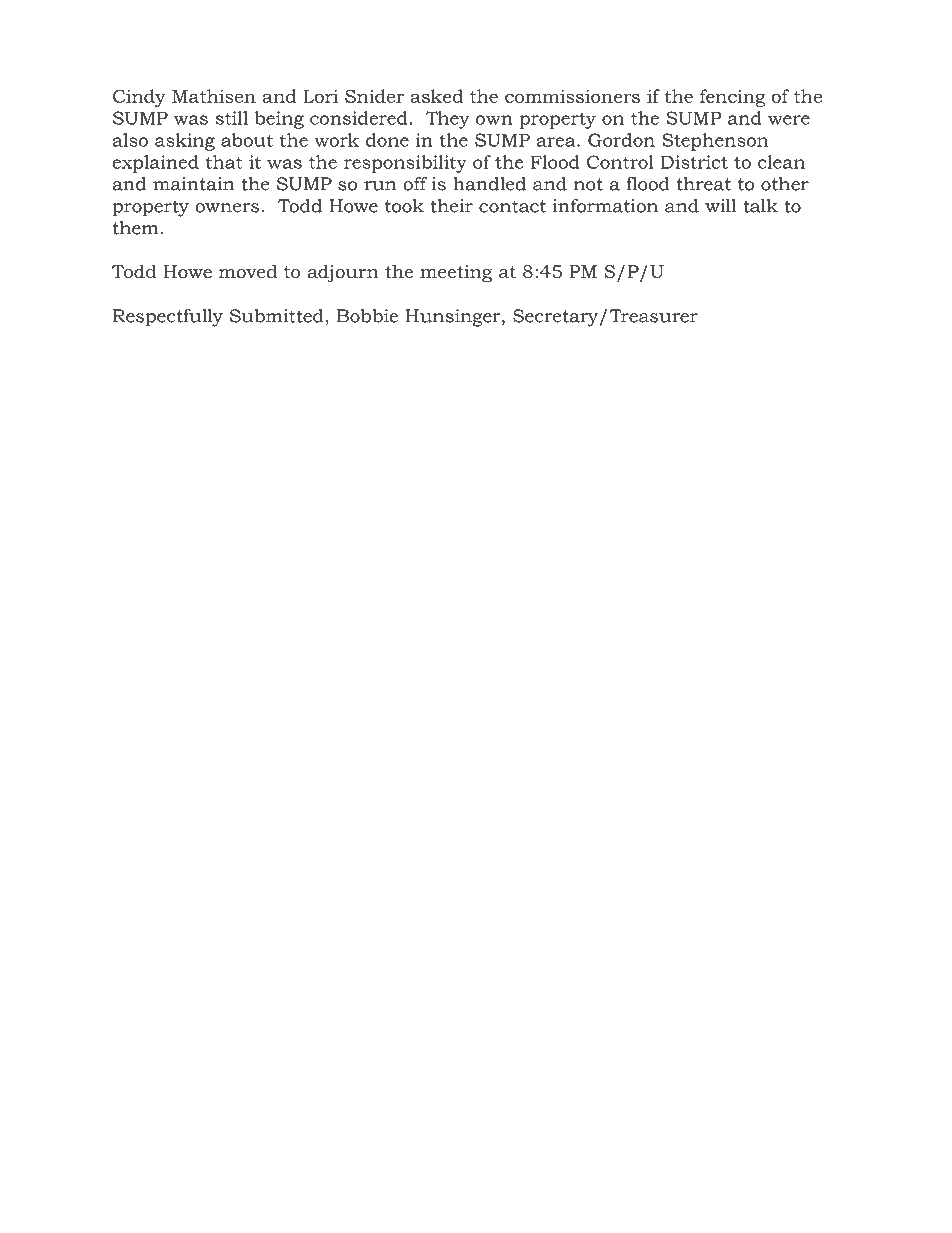 The width and height of the screenshot is (952, 1233). What do you see at coordinates (451, 206) in the screenshot?
I see `their` at bounding box center [451, 206].
